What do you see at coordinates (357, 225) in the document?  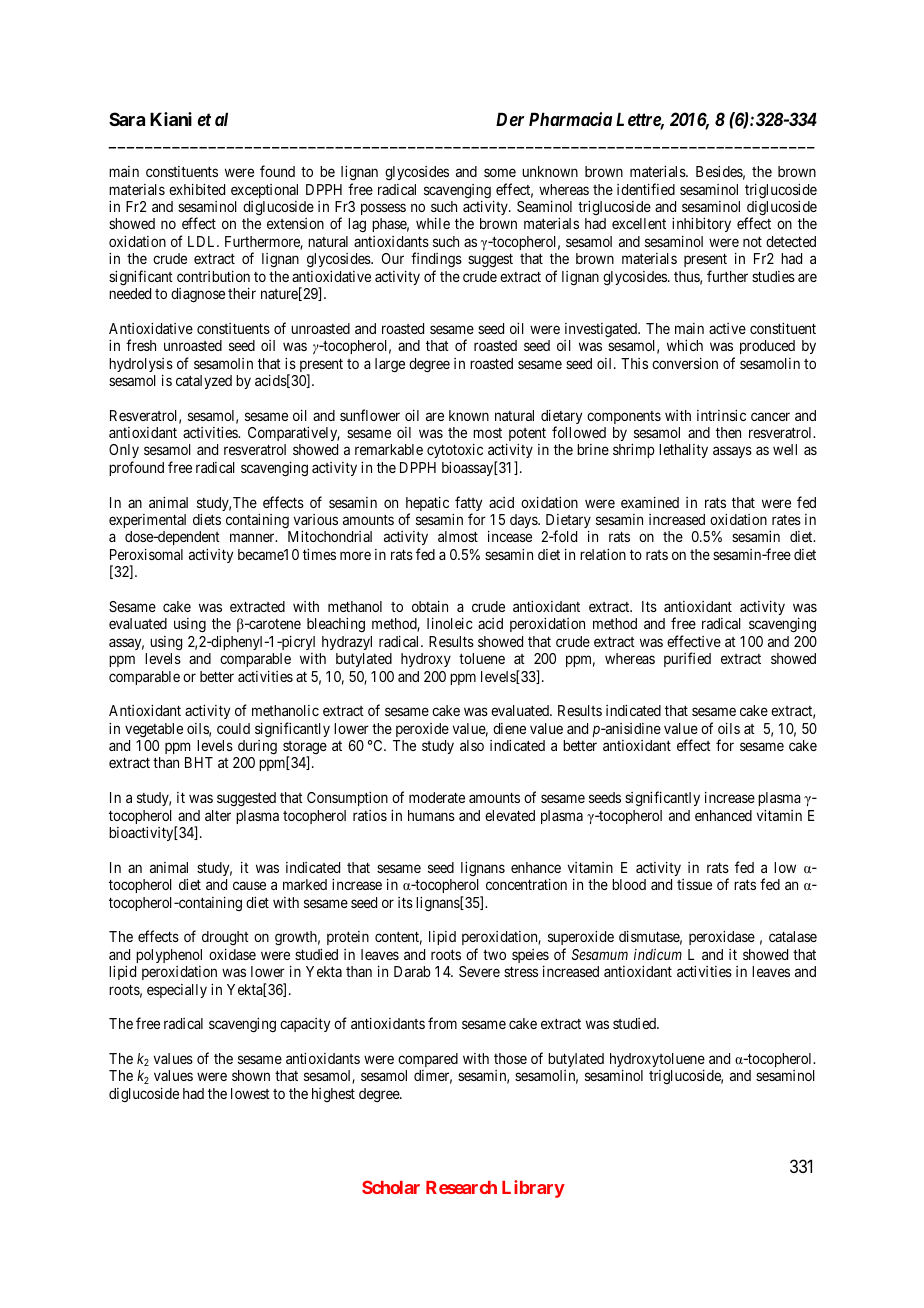 I see `lag` at bounding box center [357, 225].
